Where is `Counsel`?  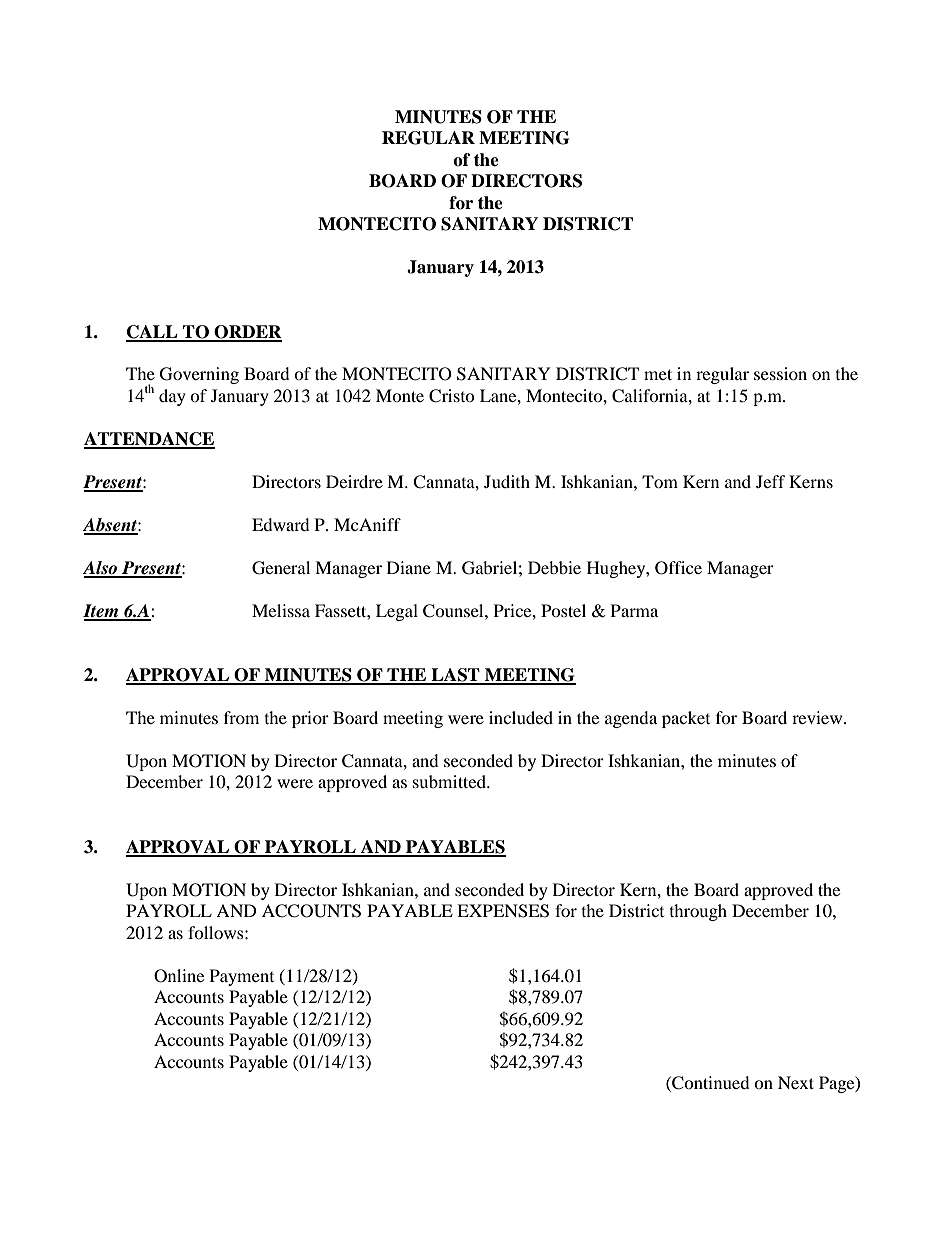
Counsel is located at coordinates (454, 611).
